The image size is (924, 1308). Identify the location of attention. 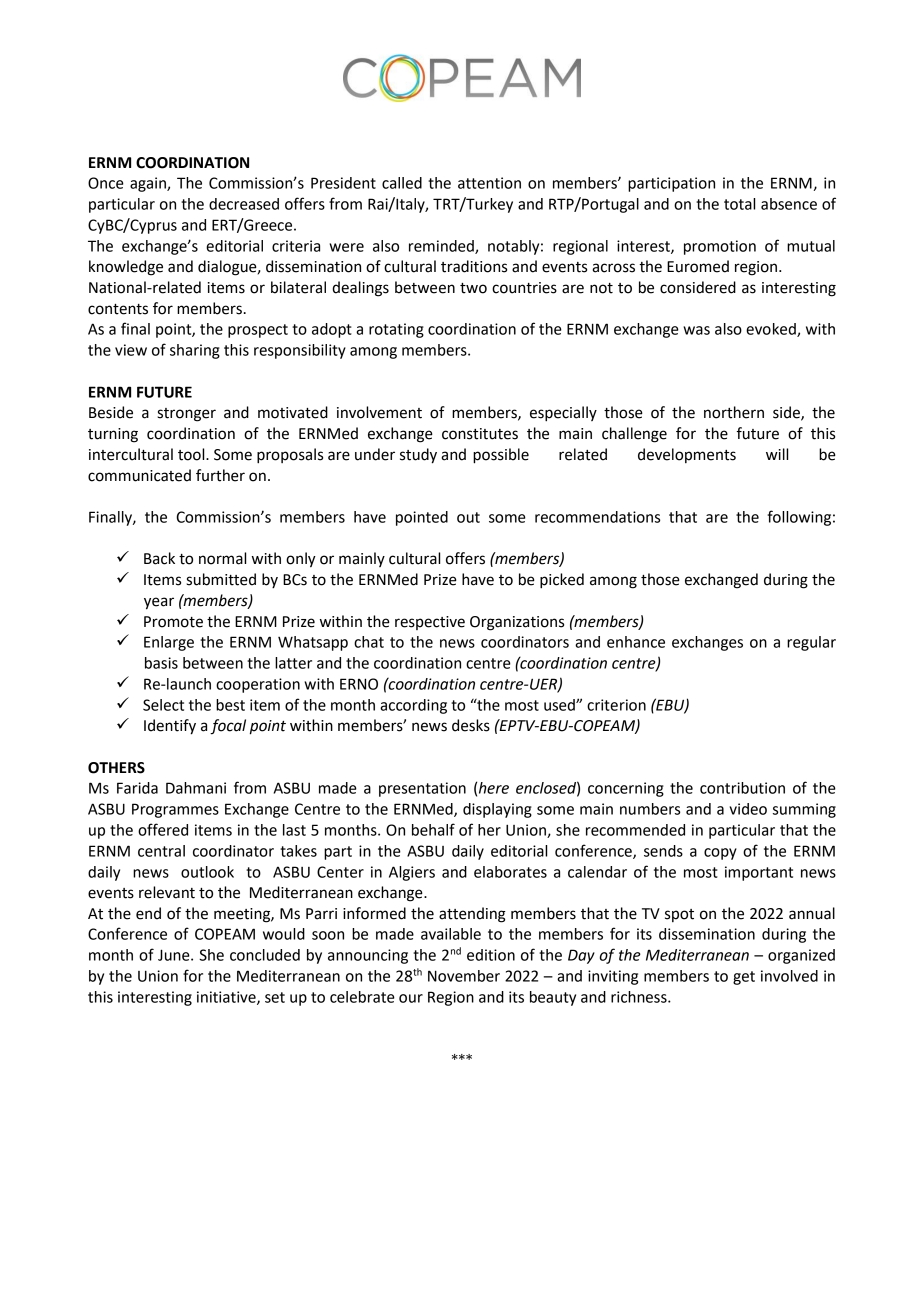
(489, 183).
